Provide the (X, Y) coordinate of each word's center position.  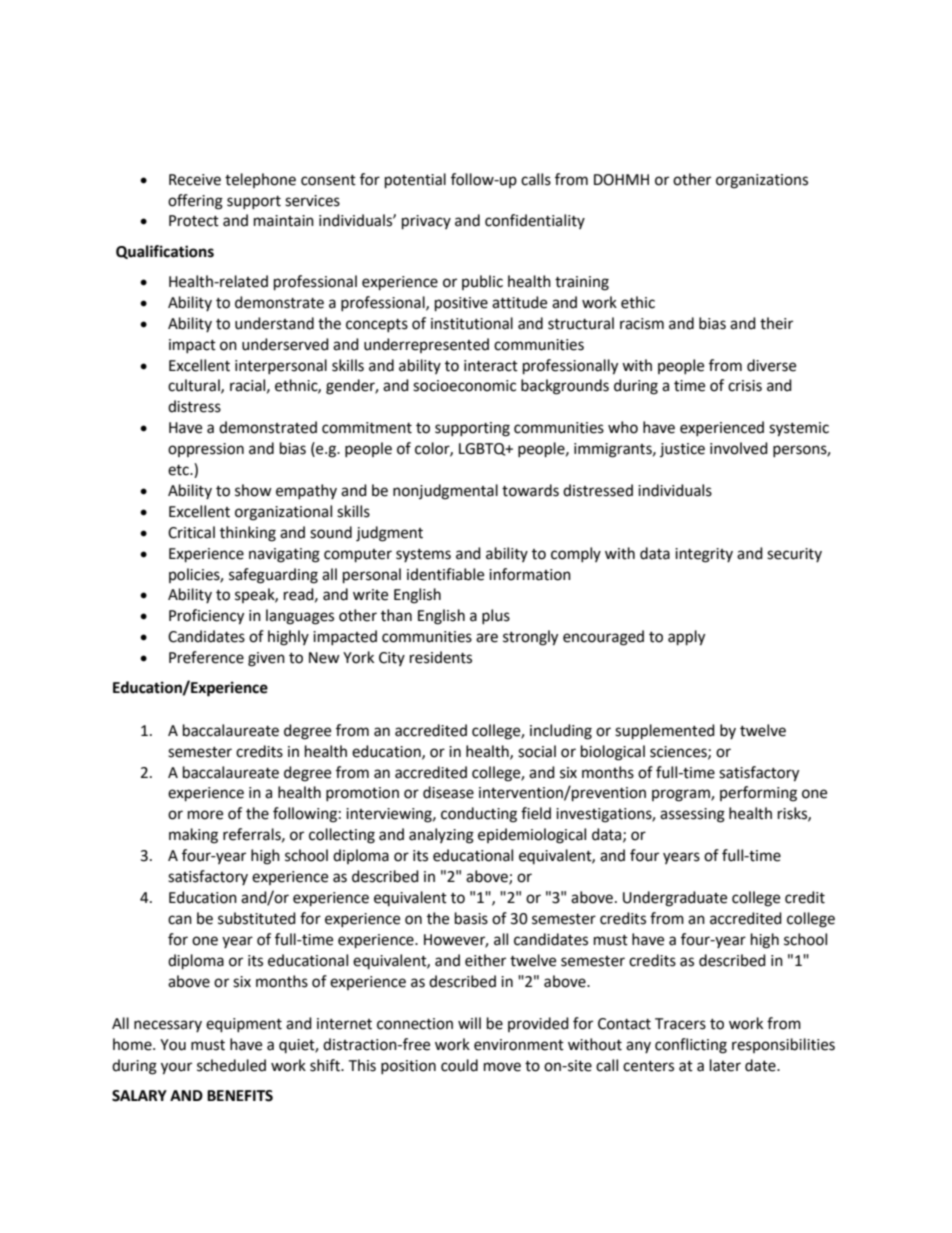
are (487, 638)
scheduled (231, 1065)
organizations (762, 181)
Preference (206, 657)
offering (195, 202)
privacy (426, 222)
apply (686, 638)
